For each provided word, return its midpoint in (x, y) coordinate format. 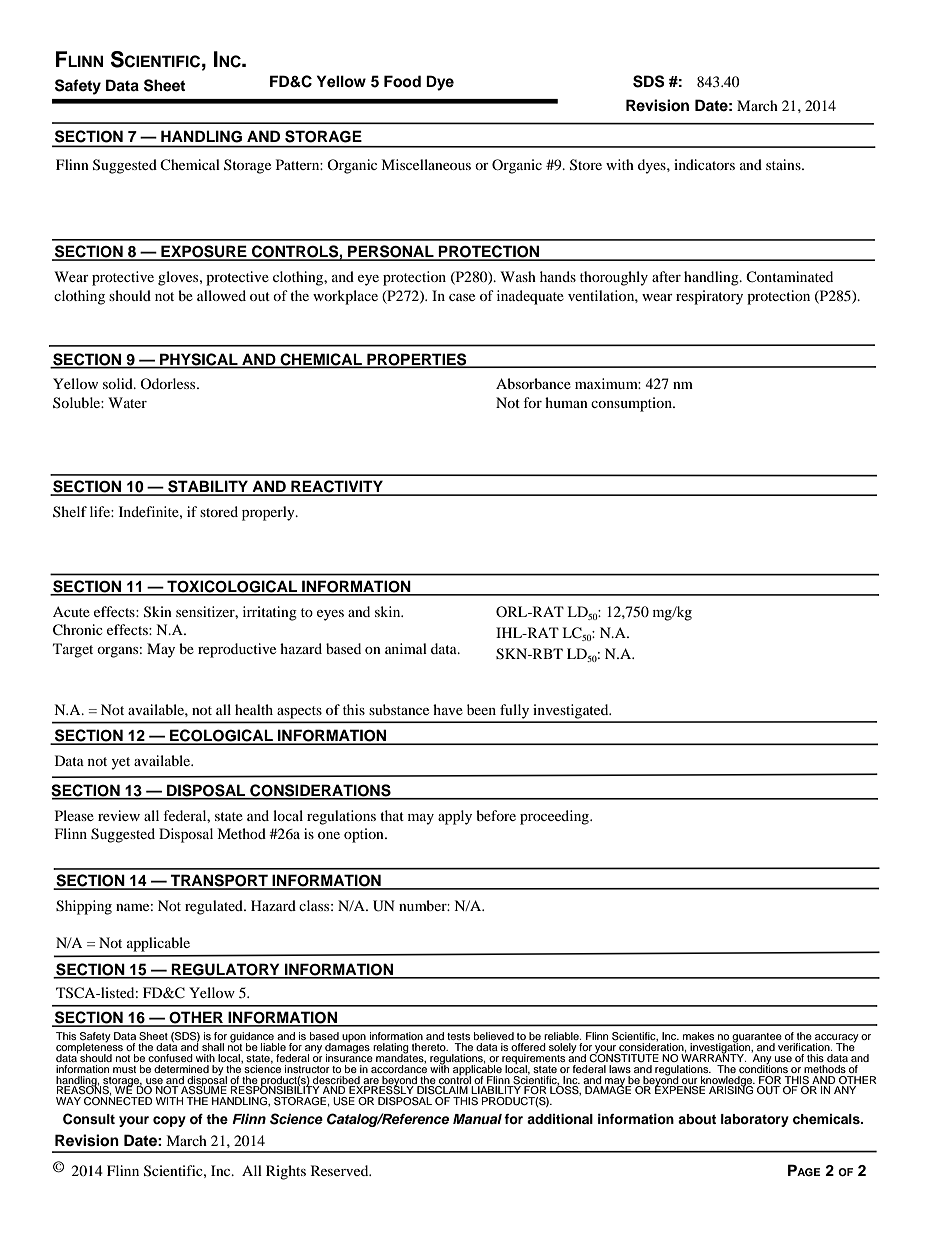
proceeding (555, 817)
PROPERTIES (417, 360)
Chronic (78, 630)
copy (169, 1121)
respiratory (709, 297)
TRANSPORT (219, 881)
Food (402, 81)
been (481, 709)
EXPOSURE (204, 252)
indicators (704, 164)
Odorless (169, 383)
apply (455, 817)
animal (406, 648)
